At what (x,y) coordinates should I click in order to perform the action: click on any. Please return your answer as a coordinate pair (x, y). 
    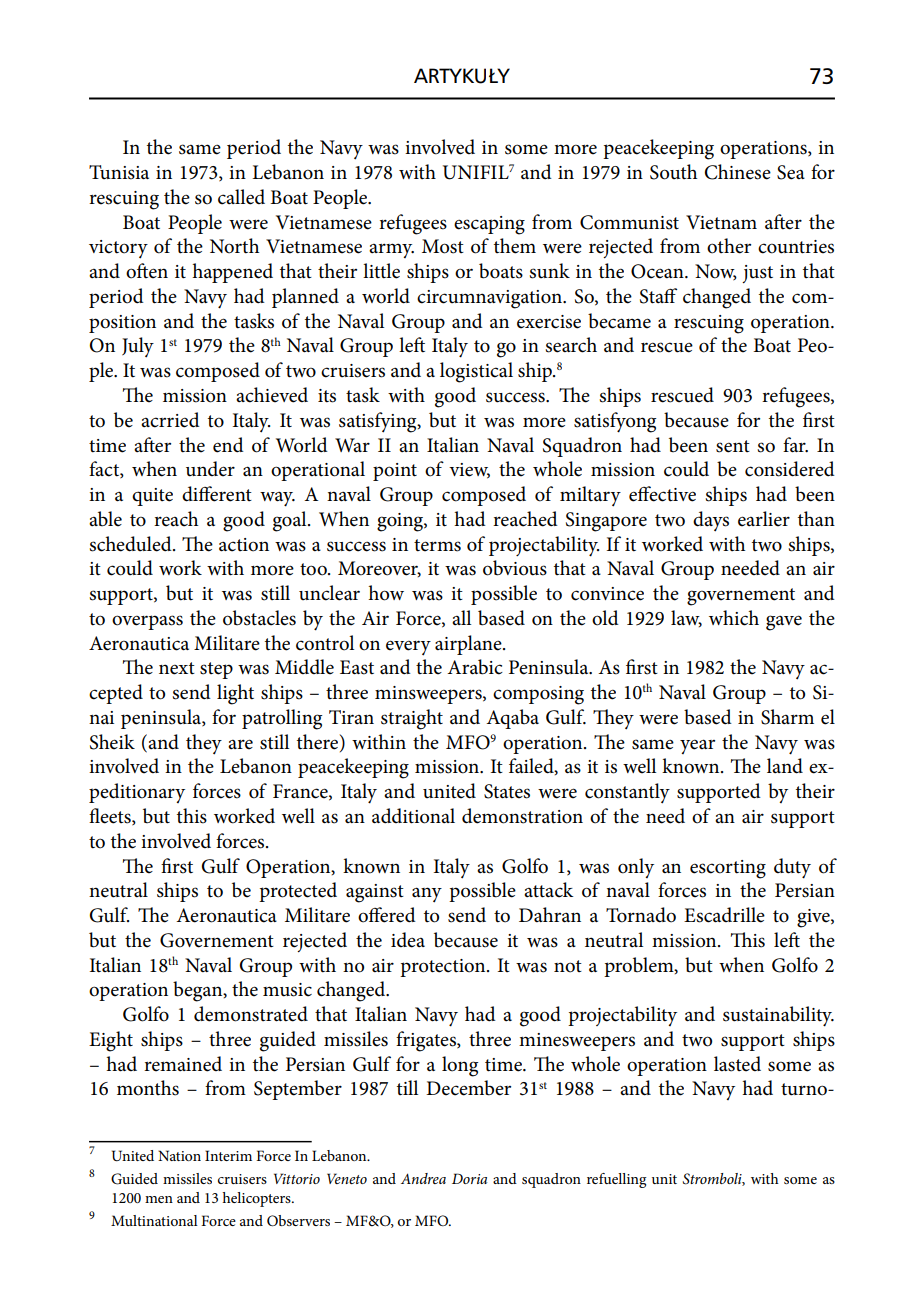
    Looking at the image, I should click on (427, 895).
